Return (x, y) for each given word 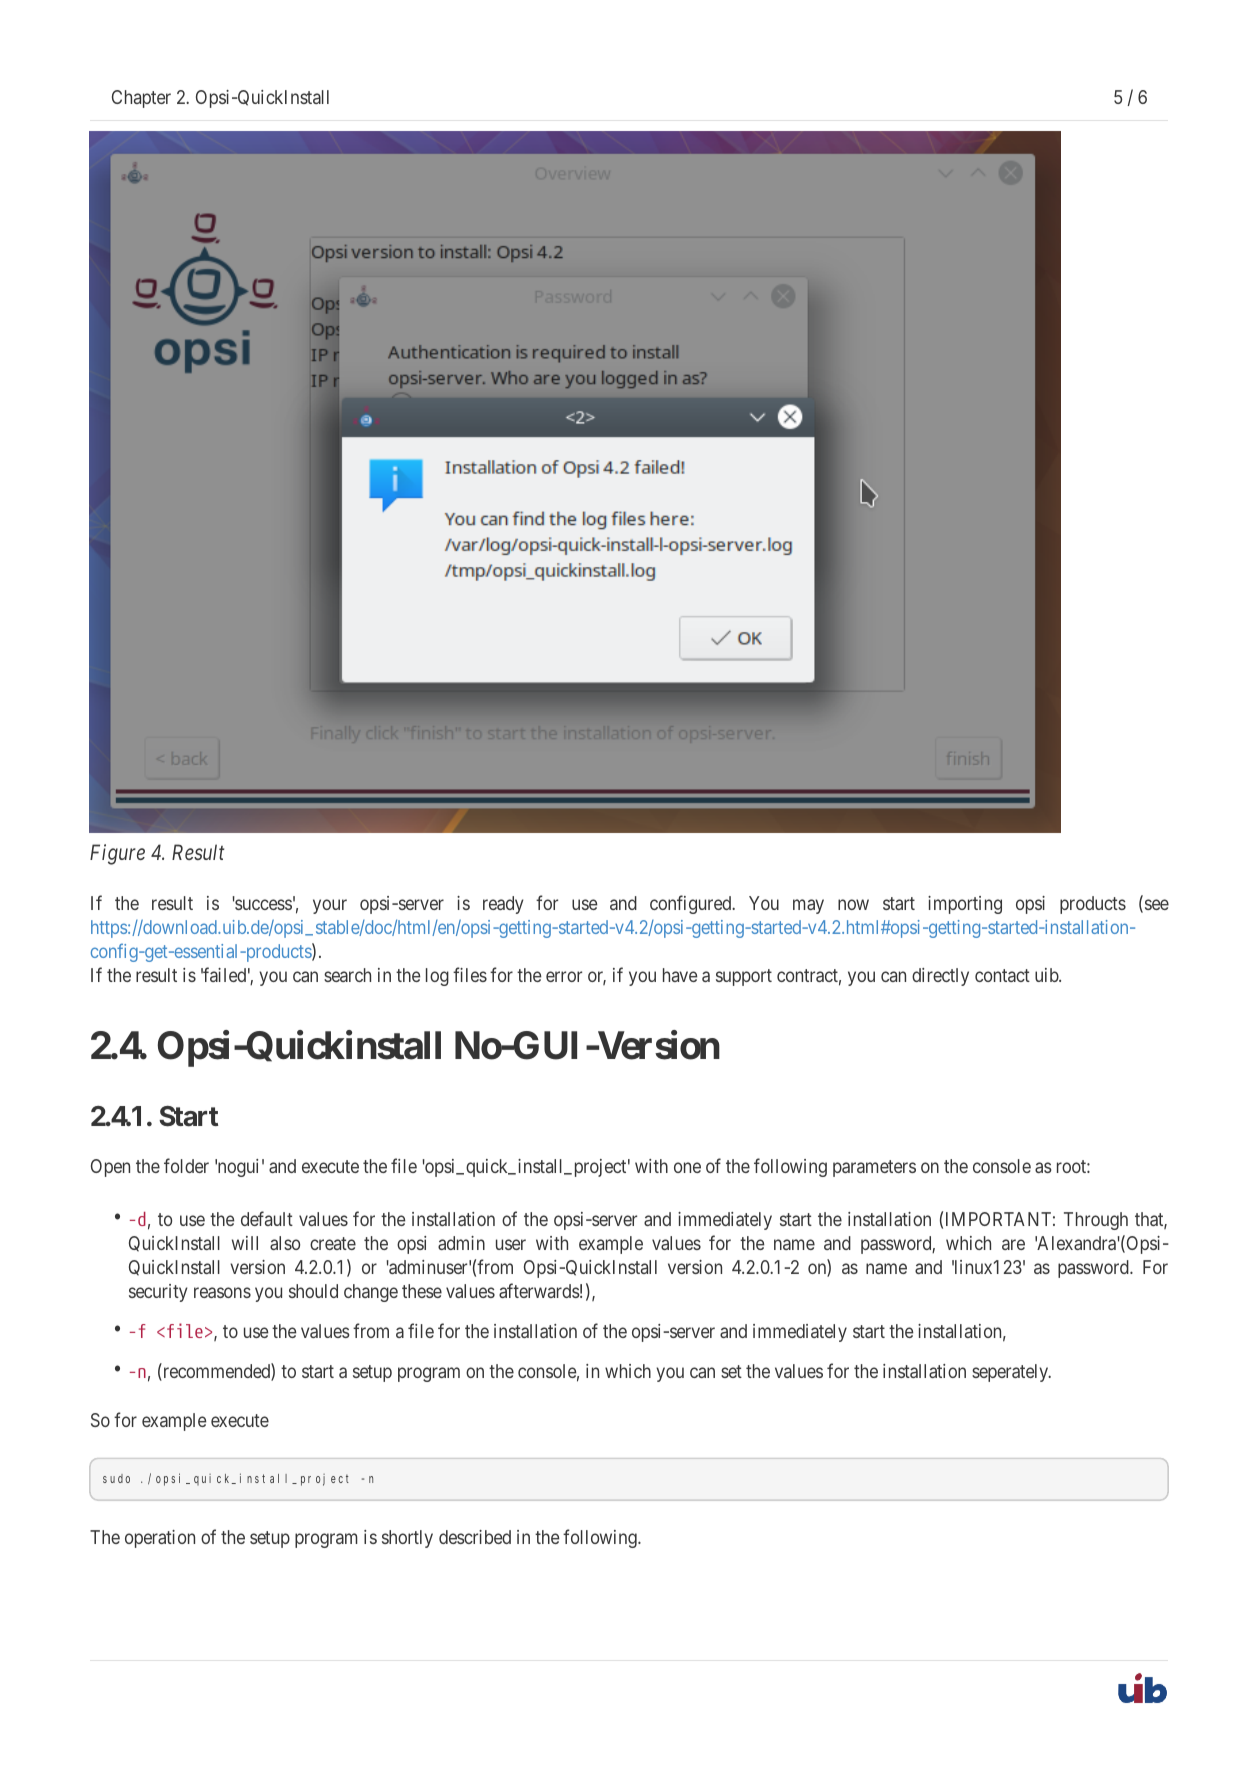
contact (1002, 975)
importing (965, 905)
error (564, 976)
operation (160, 1539)
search (347, 975)
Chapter (141, 99)
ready (503, 905)
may (808, 907)
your (330, 907)
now (853, 905)
